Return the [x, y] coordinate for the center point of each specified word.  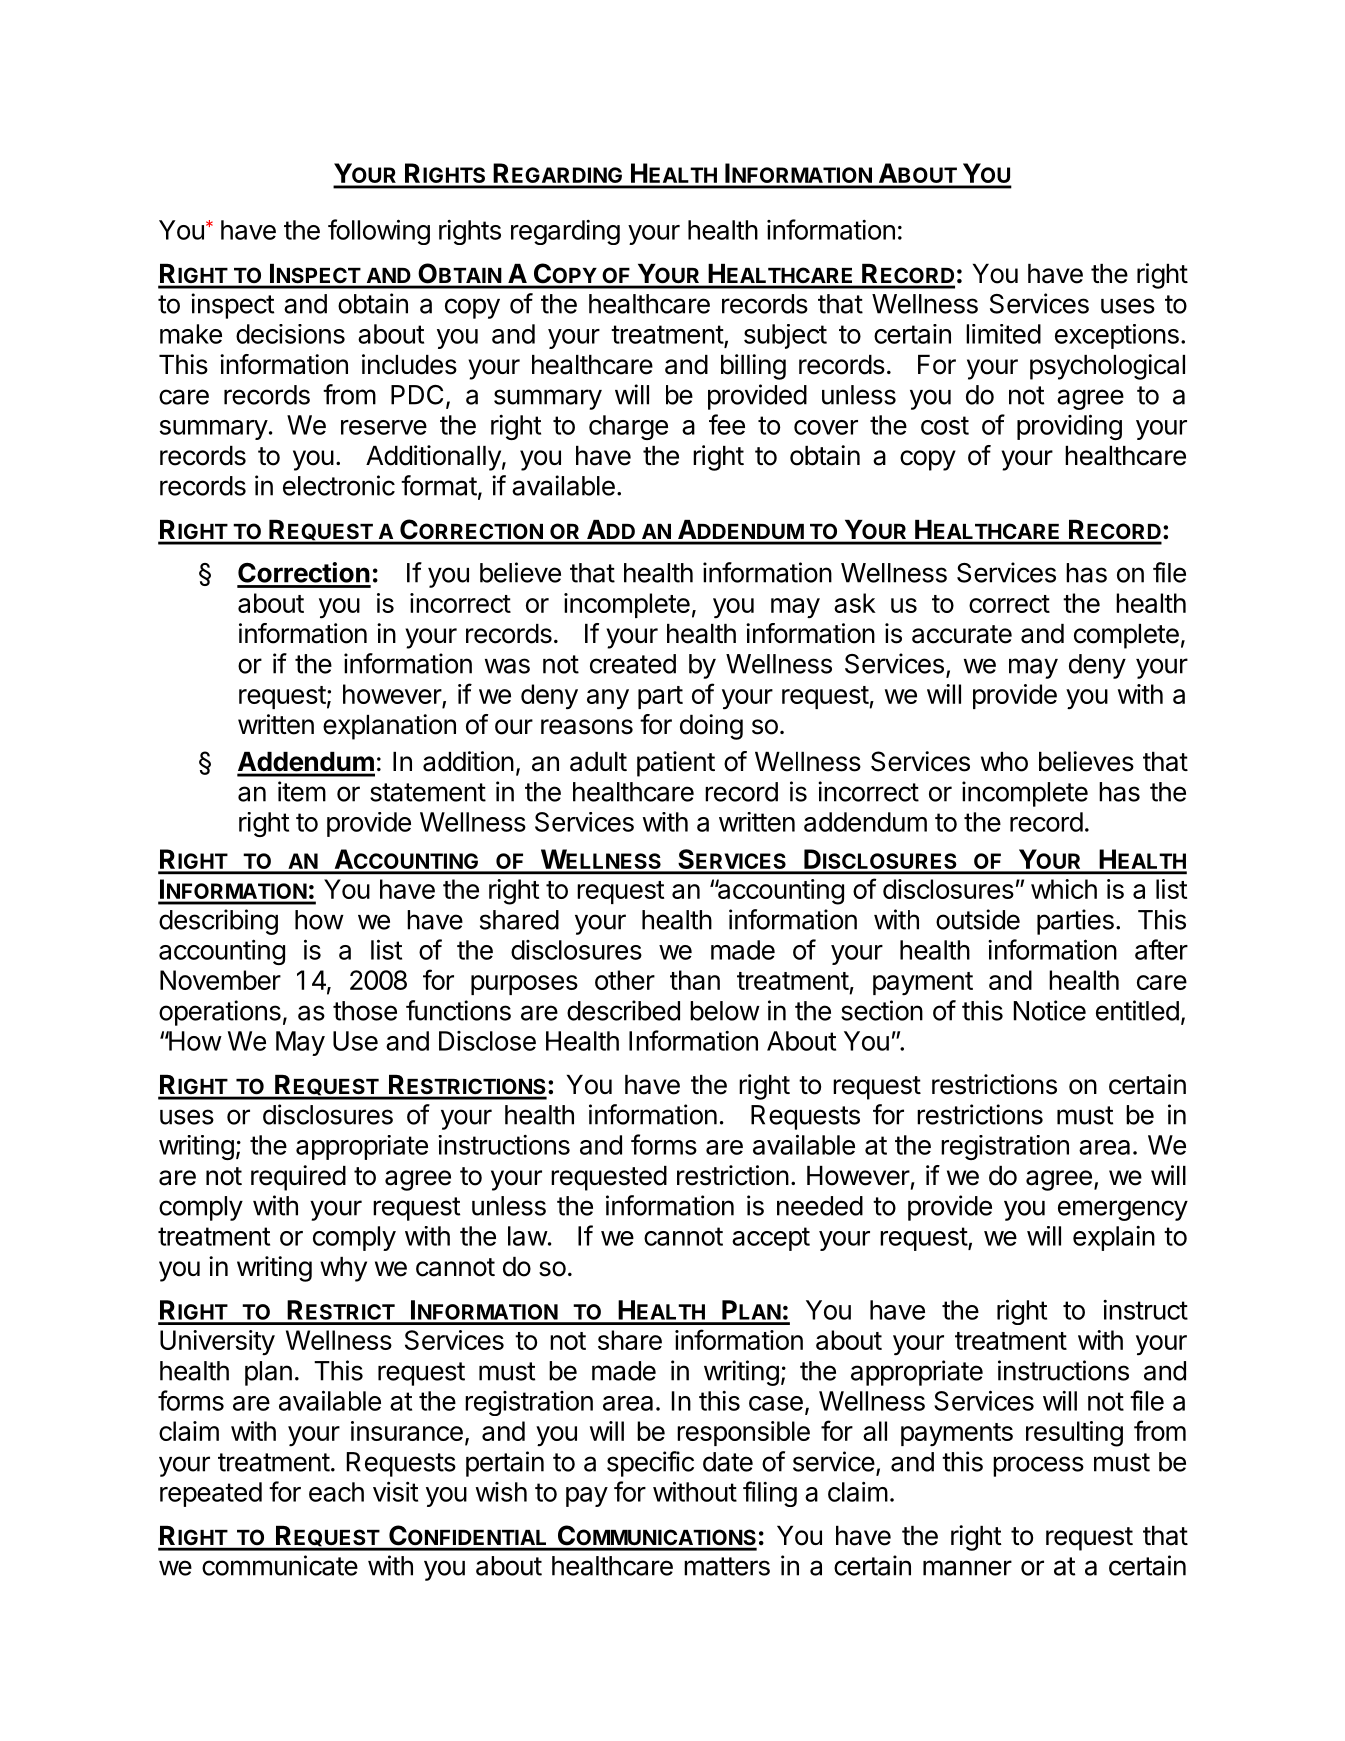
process [1038, 1466]
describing [218, 922]
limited [1003, 334]
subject [785, 336]
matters [727, 1566]
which [1064, 889]
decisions [290, 334]
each [336, 1492]
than [695, 980]
